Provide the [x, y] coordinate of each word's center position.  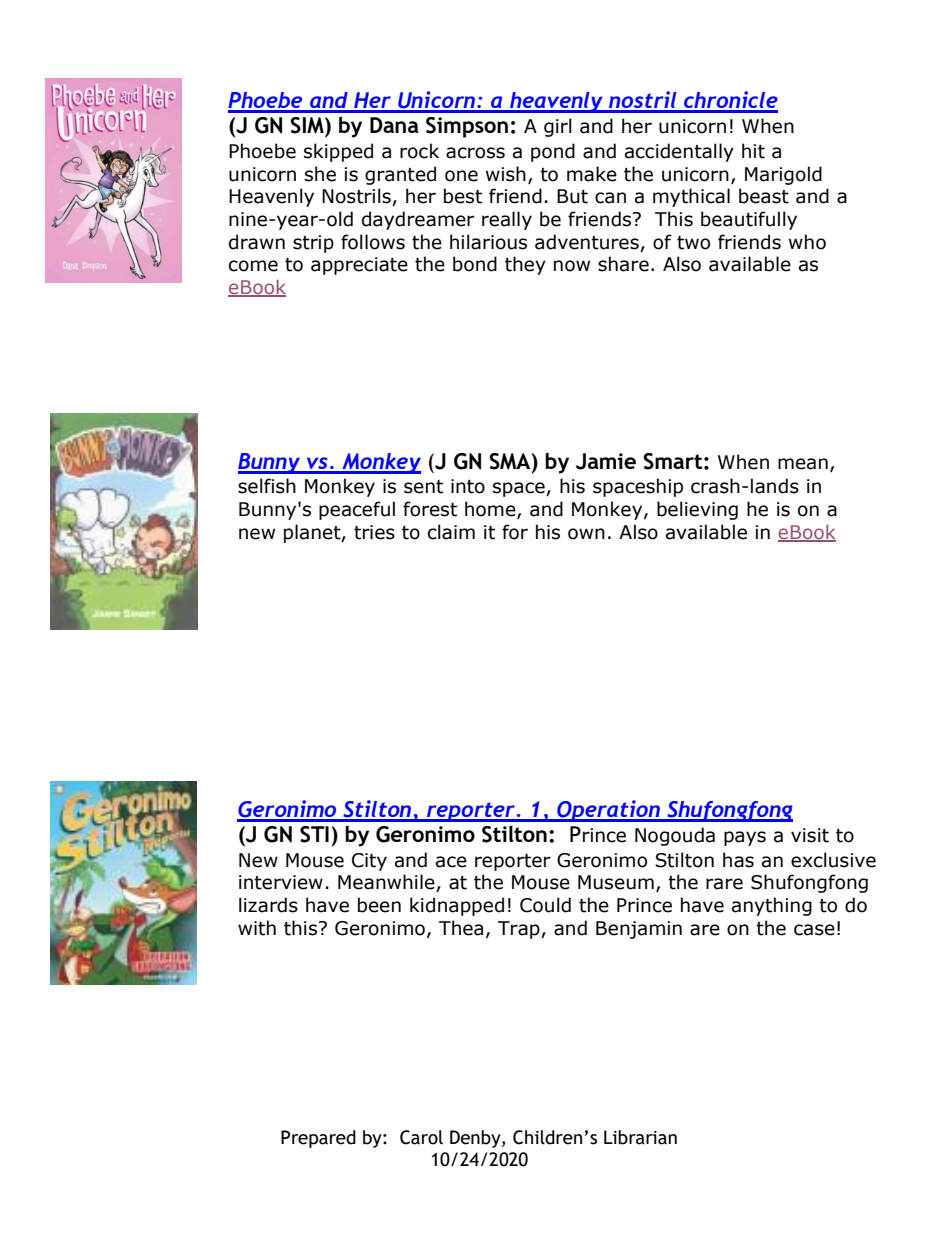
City [369, 862]
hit [753, 151]
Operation [608, 811]
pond [553, 152]
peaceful [357, 510]
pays [745, 838]
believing [697, 510]
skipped [338, 152]
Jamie [606, 461]
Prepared [318, 1139]
